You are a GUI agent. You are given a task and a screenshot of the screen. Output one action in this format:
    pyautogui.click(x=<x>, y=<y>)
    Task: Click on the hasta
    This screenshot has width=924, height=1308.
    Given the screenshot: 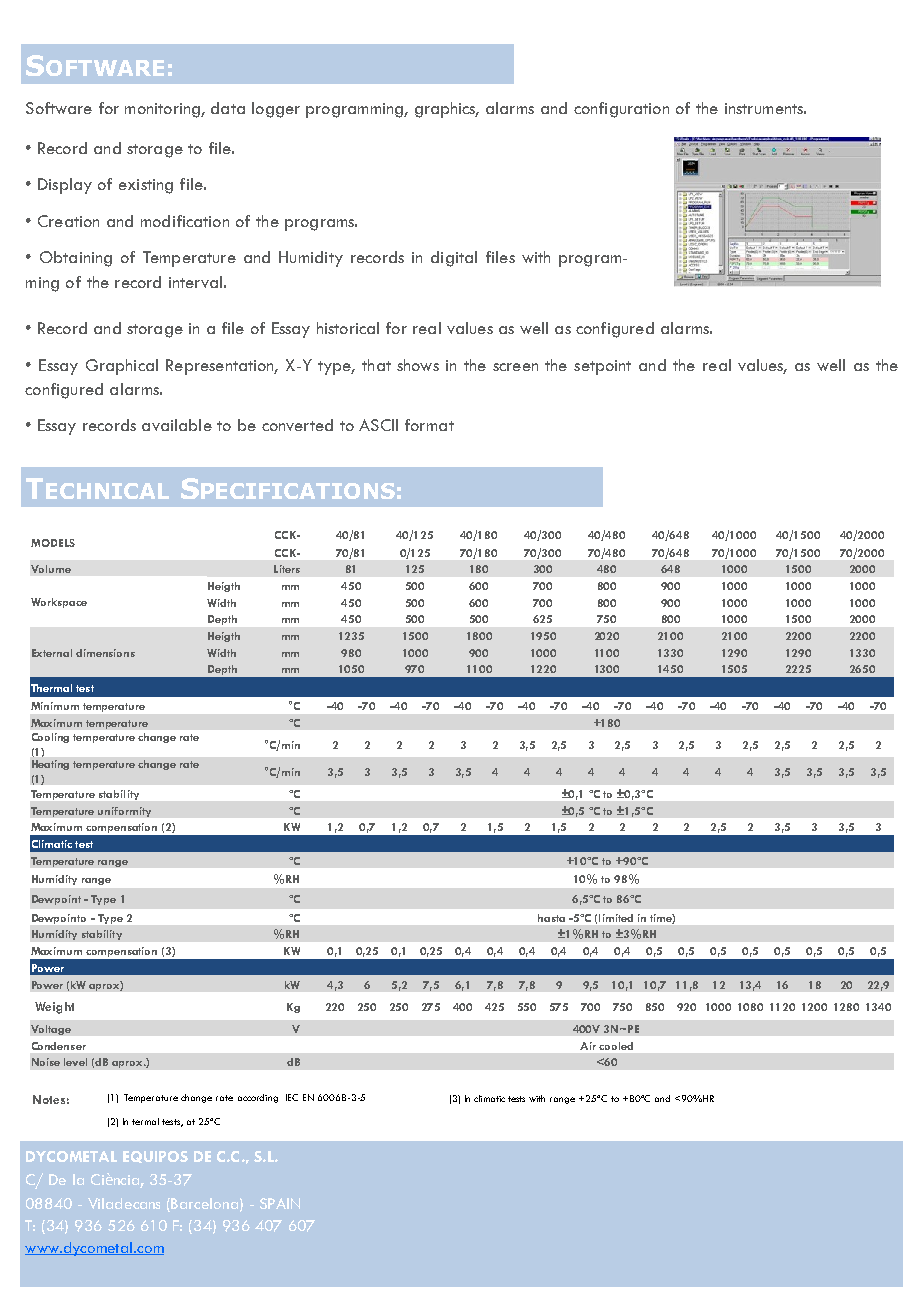 What is the action you would take?
    pyautogui.click(x=551, y=918)
